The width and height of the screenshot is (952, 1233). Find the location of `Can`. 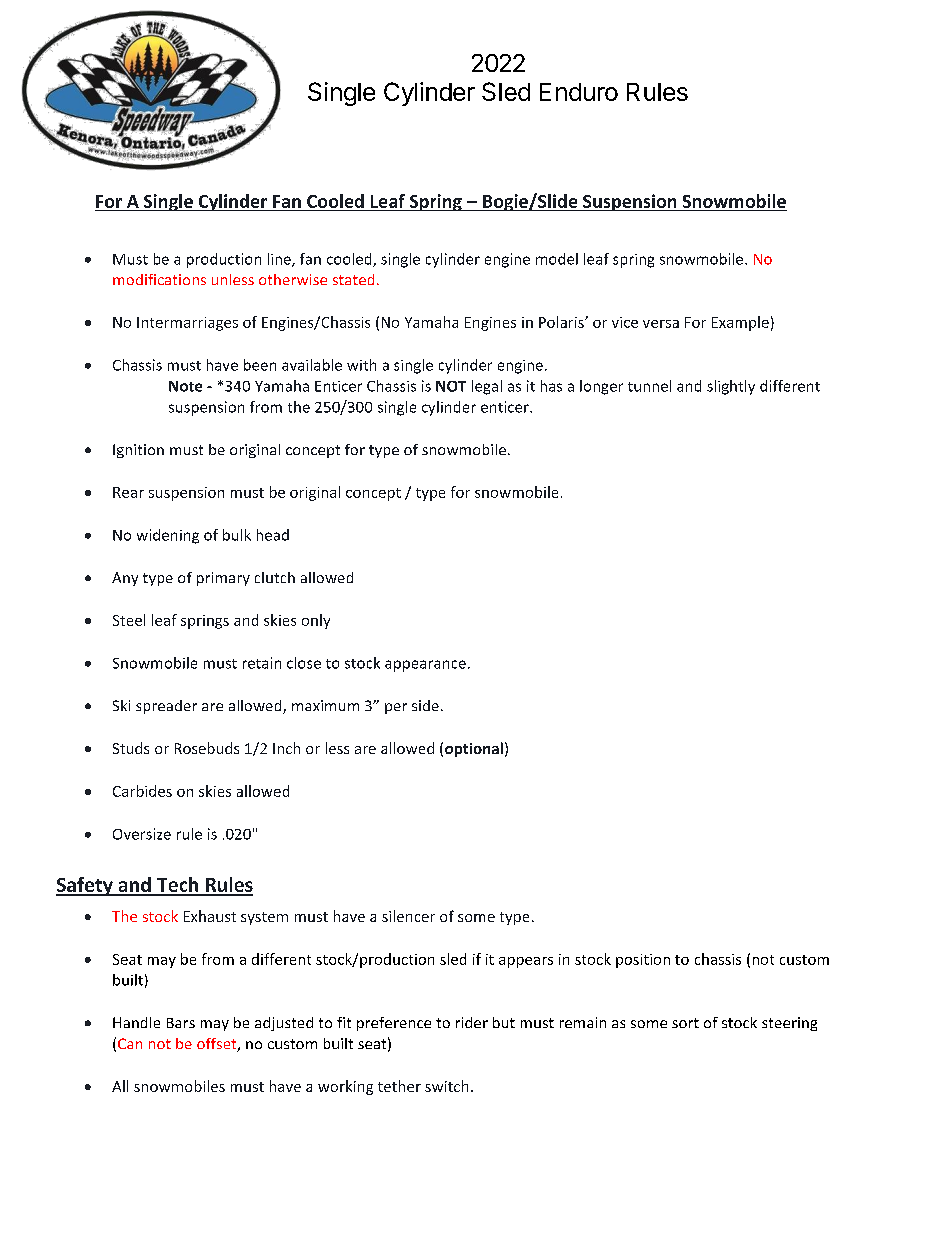

Can is located at coordinates (130, 1043).
